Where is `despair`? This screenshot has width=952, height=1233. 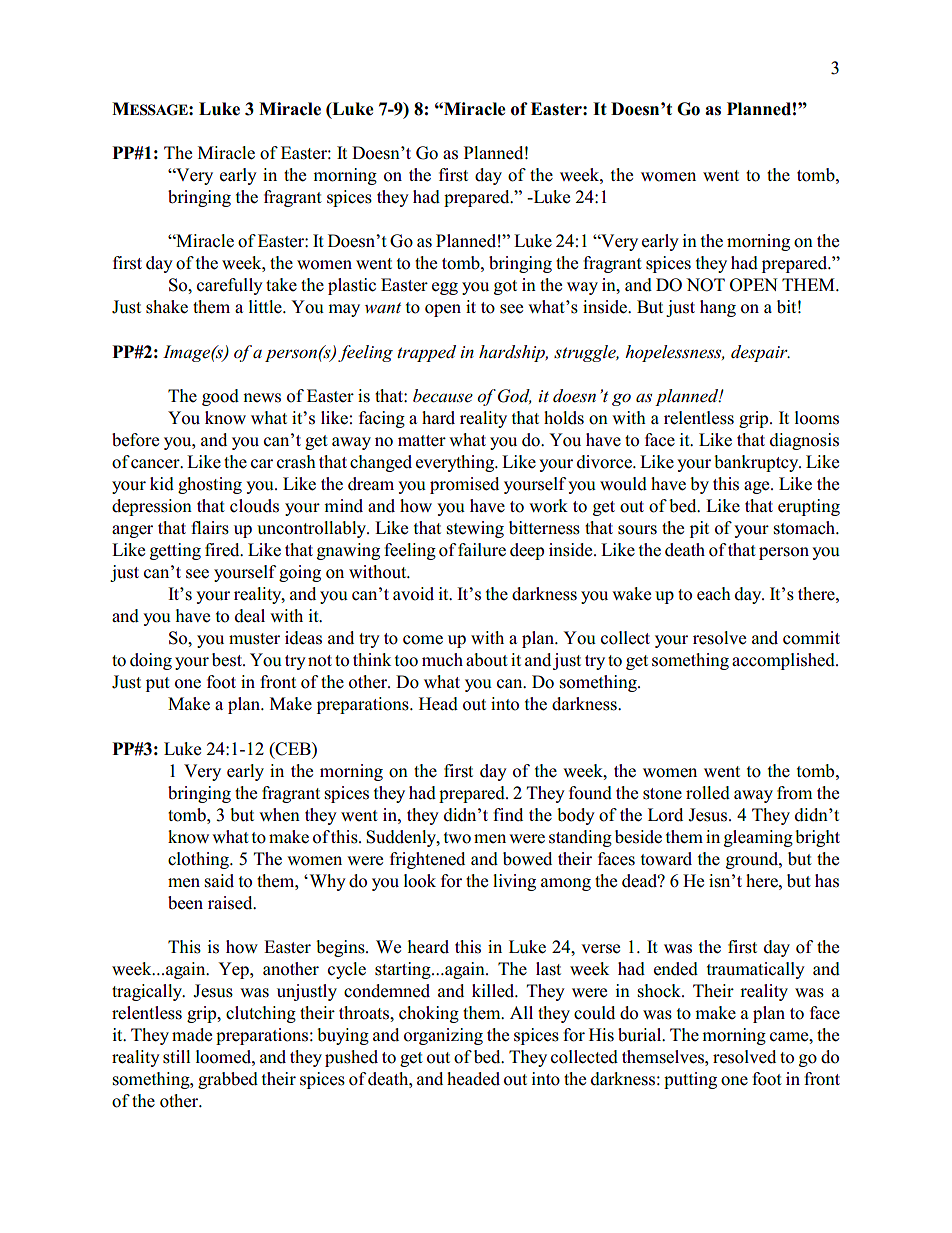
despair is located at coordinates (760, 353).
